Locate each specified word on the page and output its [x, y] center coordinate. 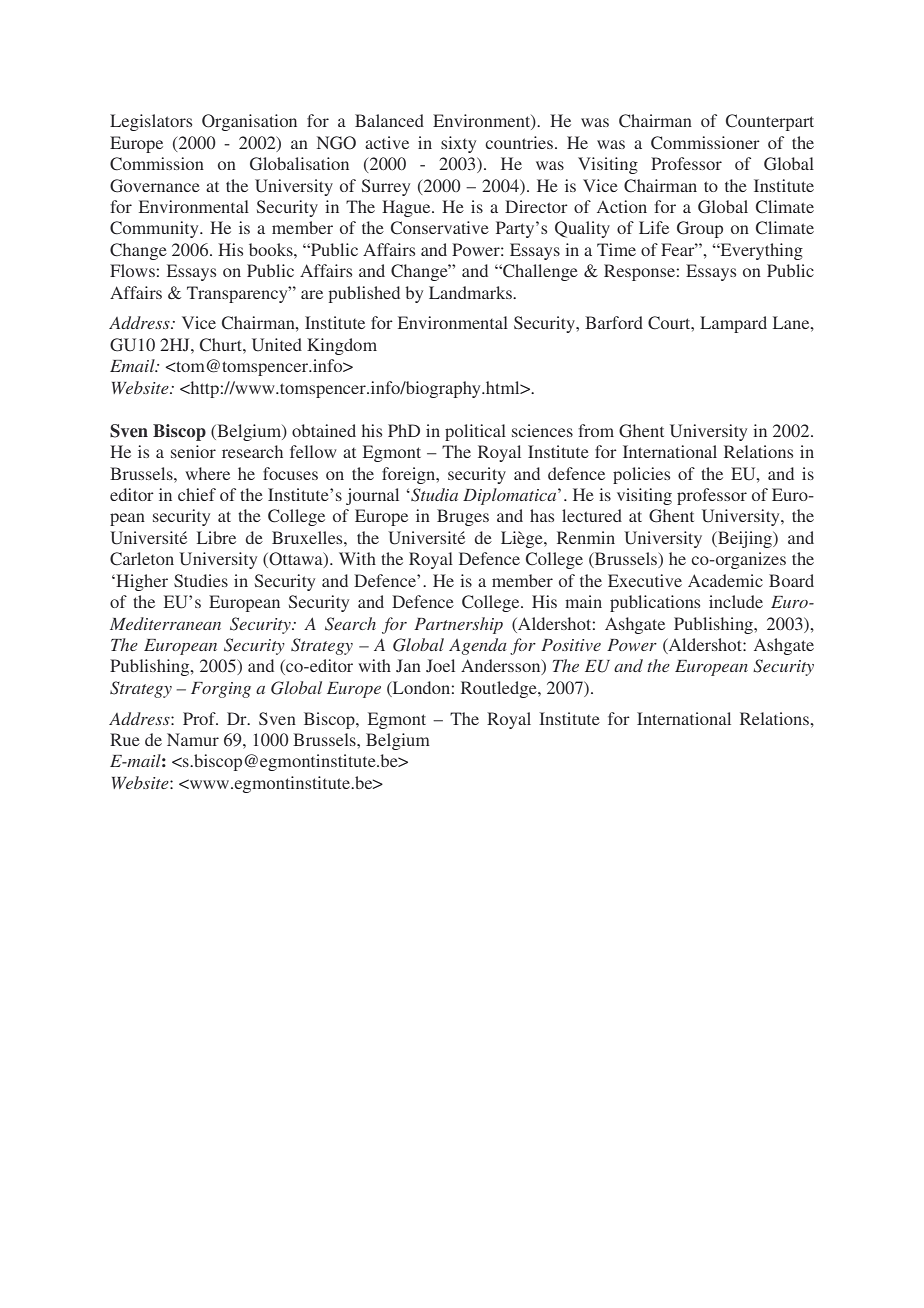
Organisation [249, 122]
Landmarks [471, 292]
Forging [221, 690]
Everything [760, 251]
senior [193, 451]
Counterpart [770, 122]
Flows [132, 270]
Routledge [500, 689]
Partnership [458, 625]
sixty [458, 144]
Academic [725, 580]
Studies [201, 580]
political [475, 432]
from [596, 430]
